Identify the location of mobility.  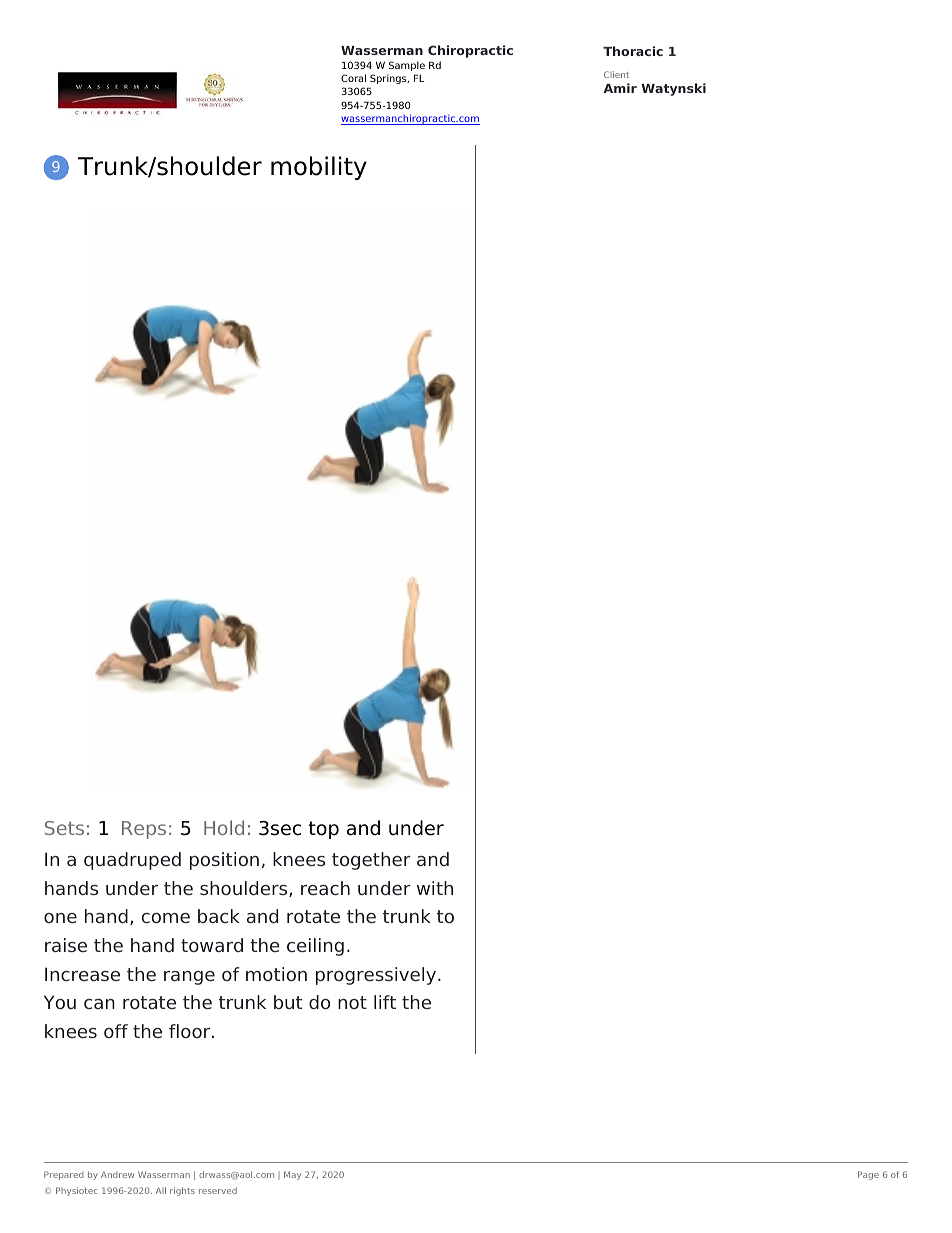
(319, 168).
